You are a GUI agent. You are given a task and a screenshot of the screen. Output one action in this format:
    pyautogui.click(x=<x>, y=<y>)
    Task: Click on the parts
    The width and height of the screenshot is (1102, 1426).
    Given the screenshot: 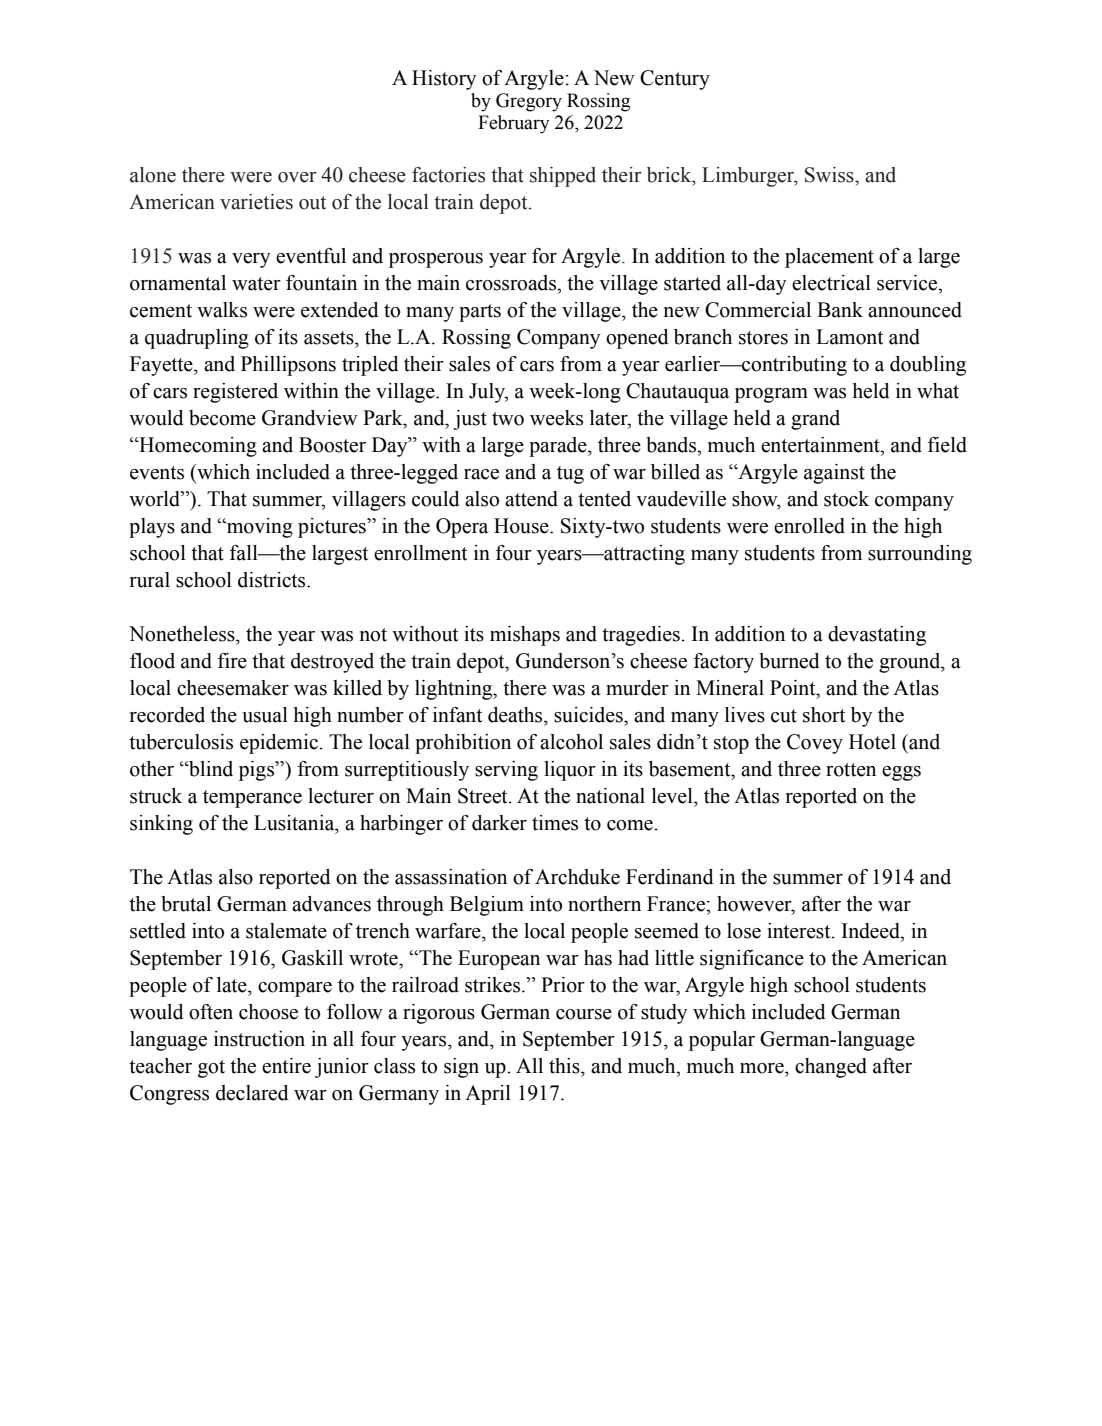 What is the action you would take?
    pyautogui.click(x=480, y=313)
